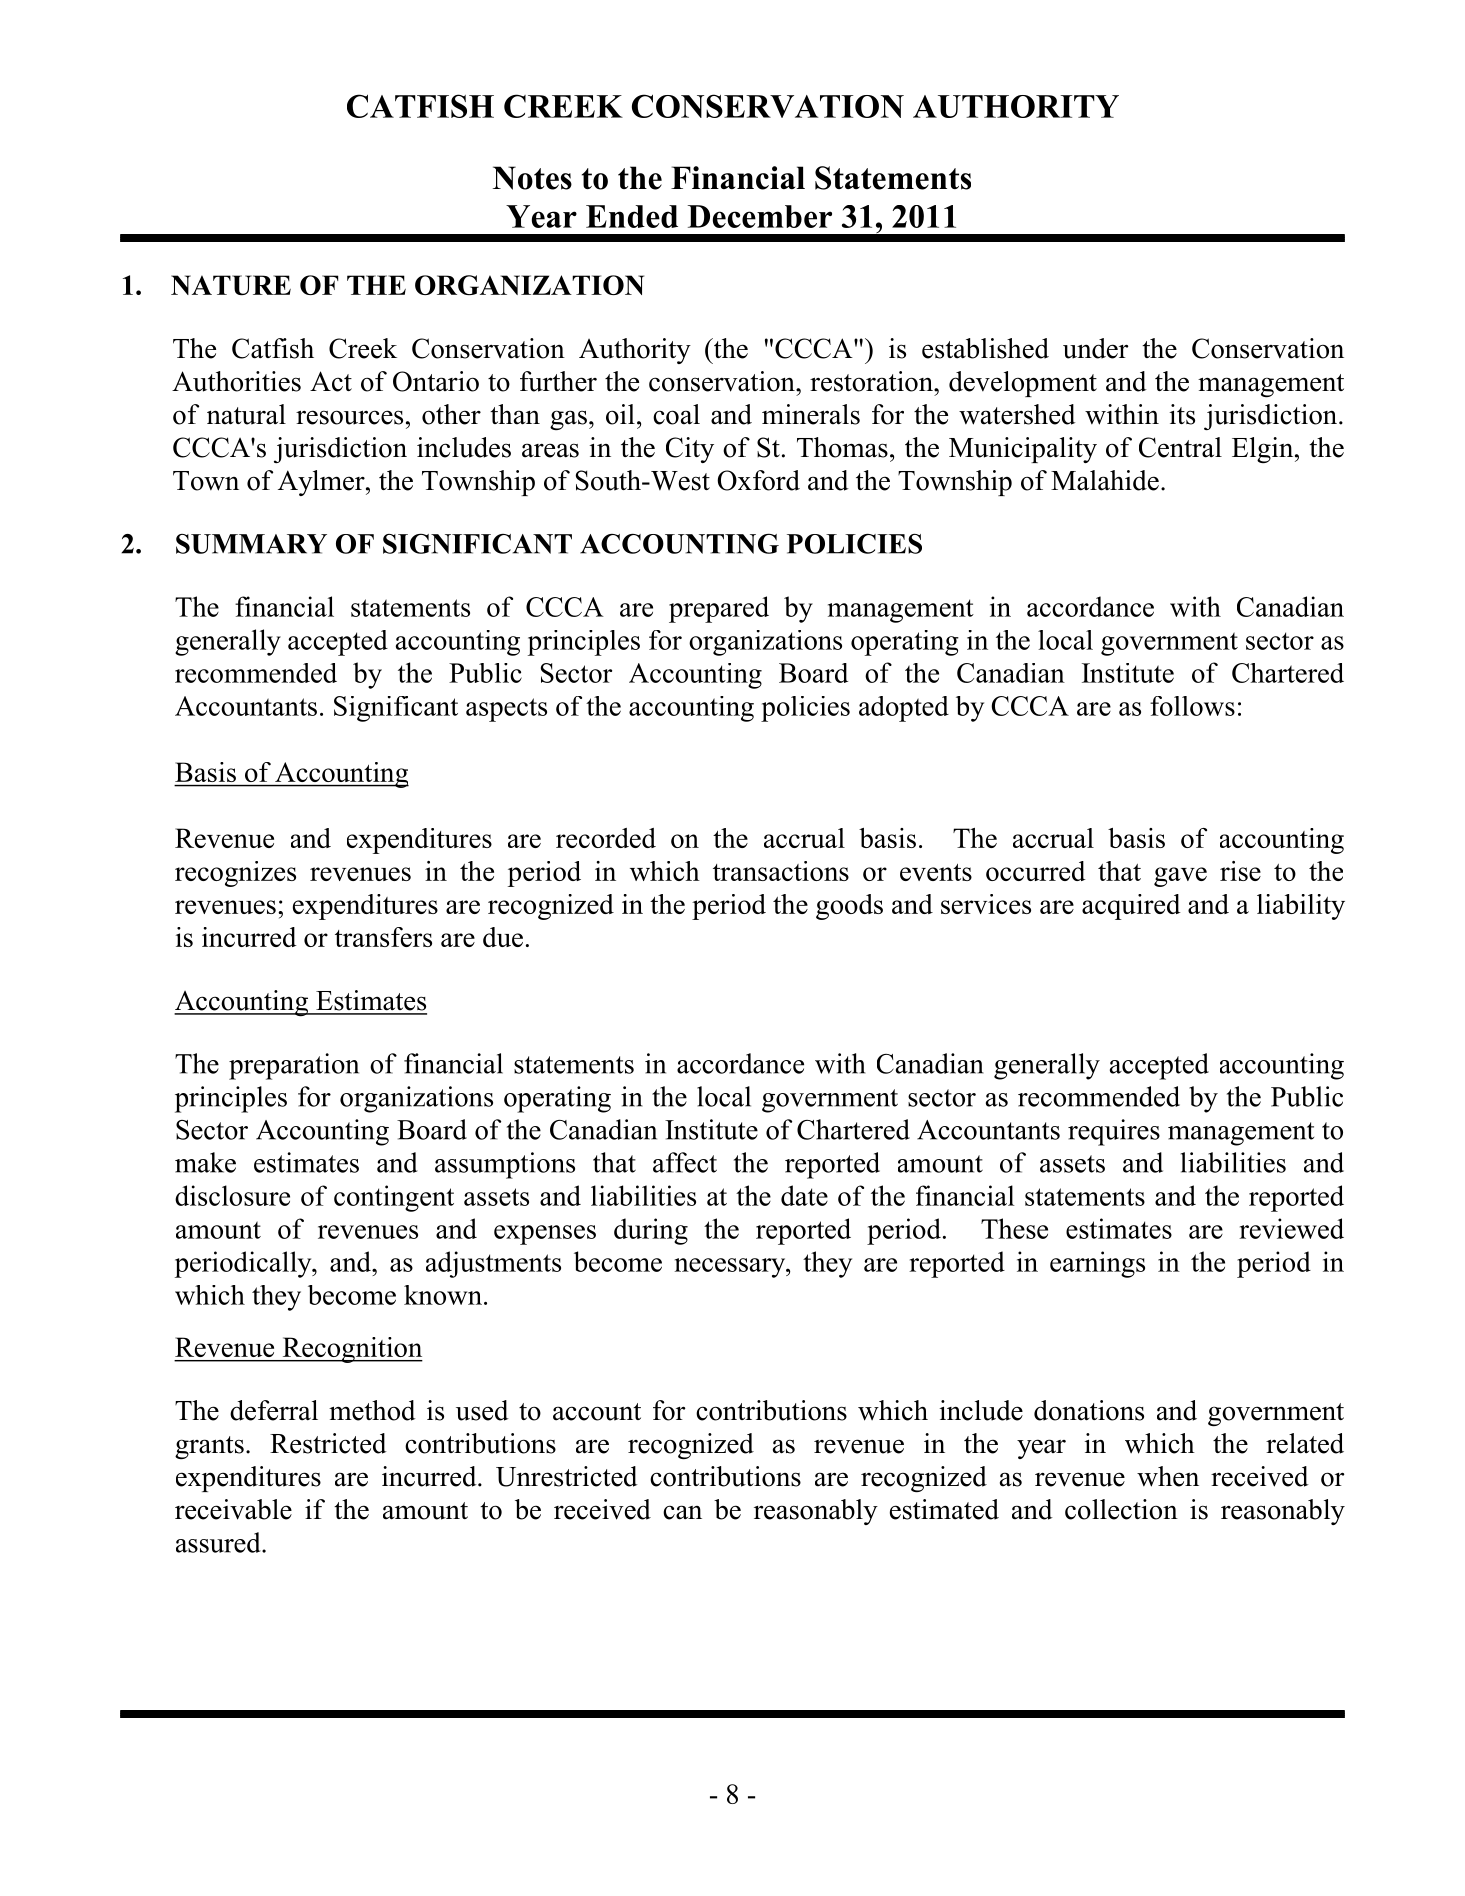  I want to click on when, so click(1168, 1476).
